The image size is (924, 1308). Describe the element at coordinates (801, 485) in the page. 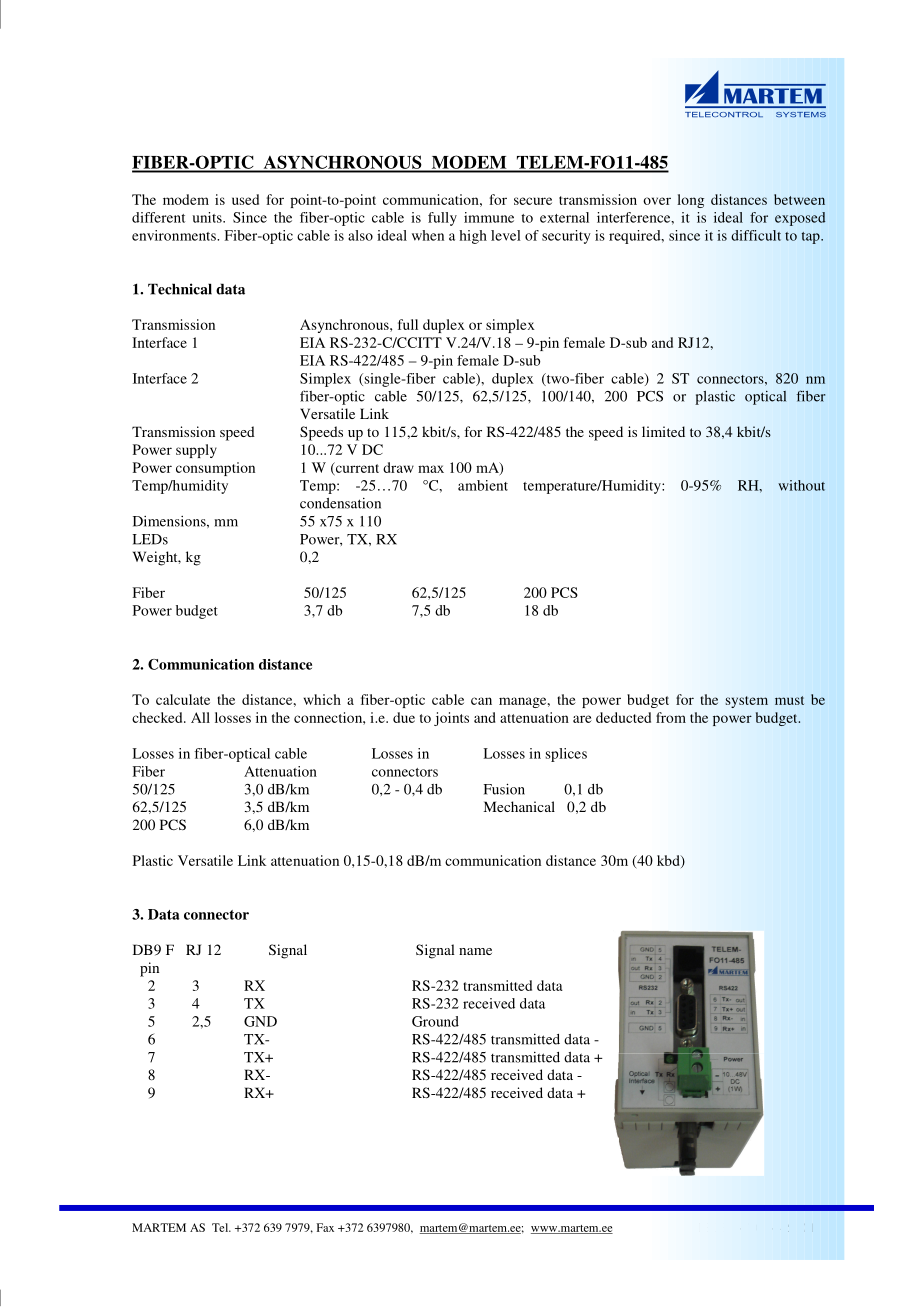

I see `without` at that location.
